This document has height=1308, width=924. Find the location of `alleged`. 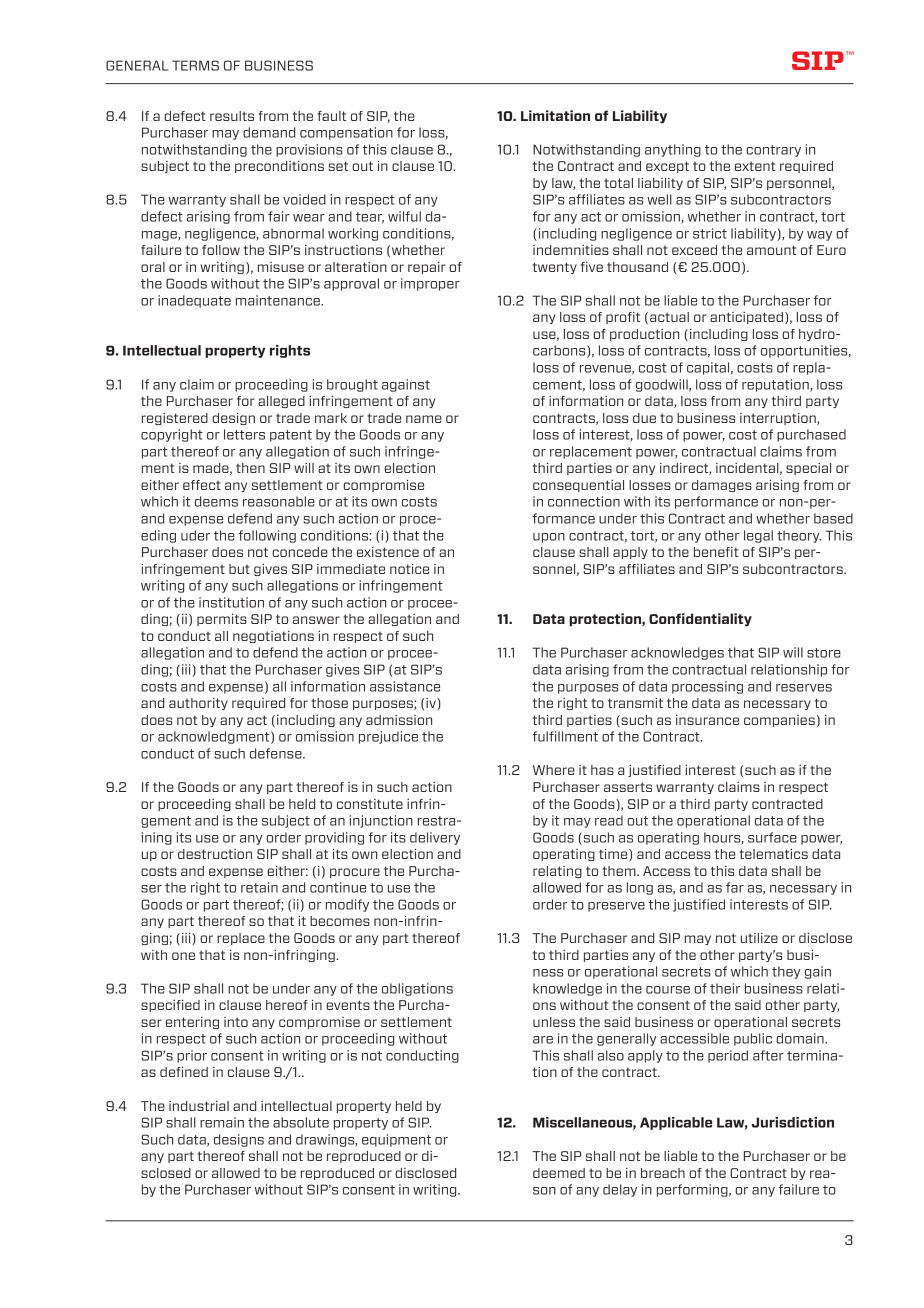

alleged is located at coordinates (281, 402).
